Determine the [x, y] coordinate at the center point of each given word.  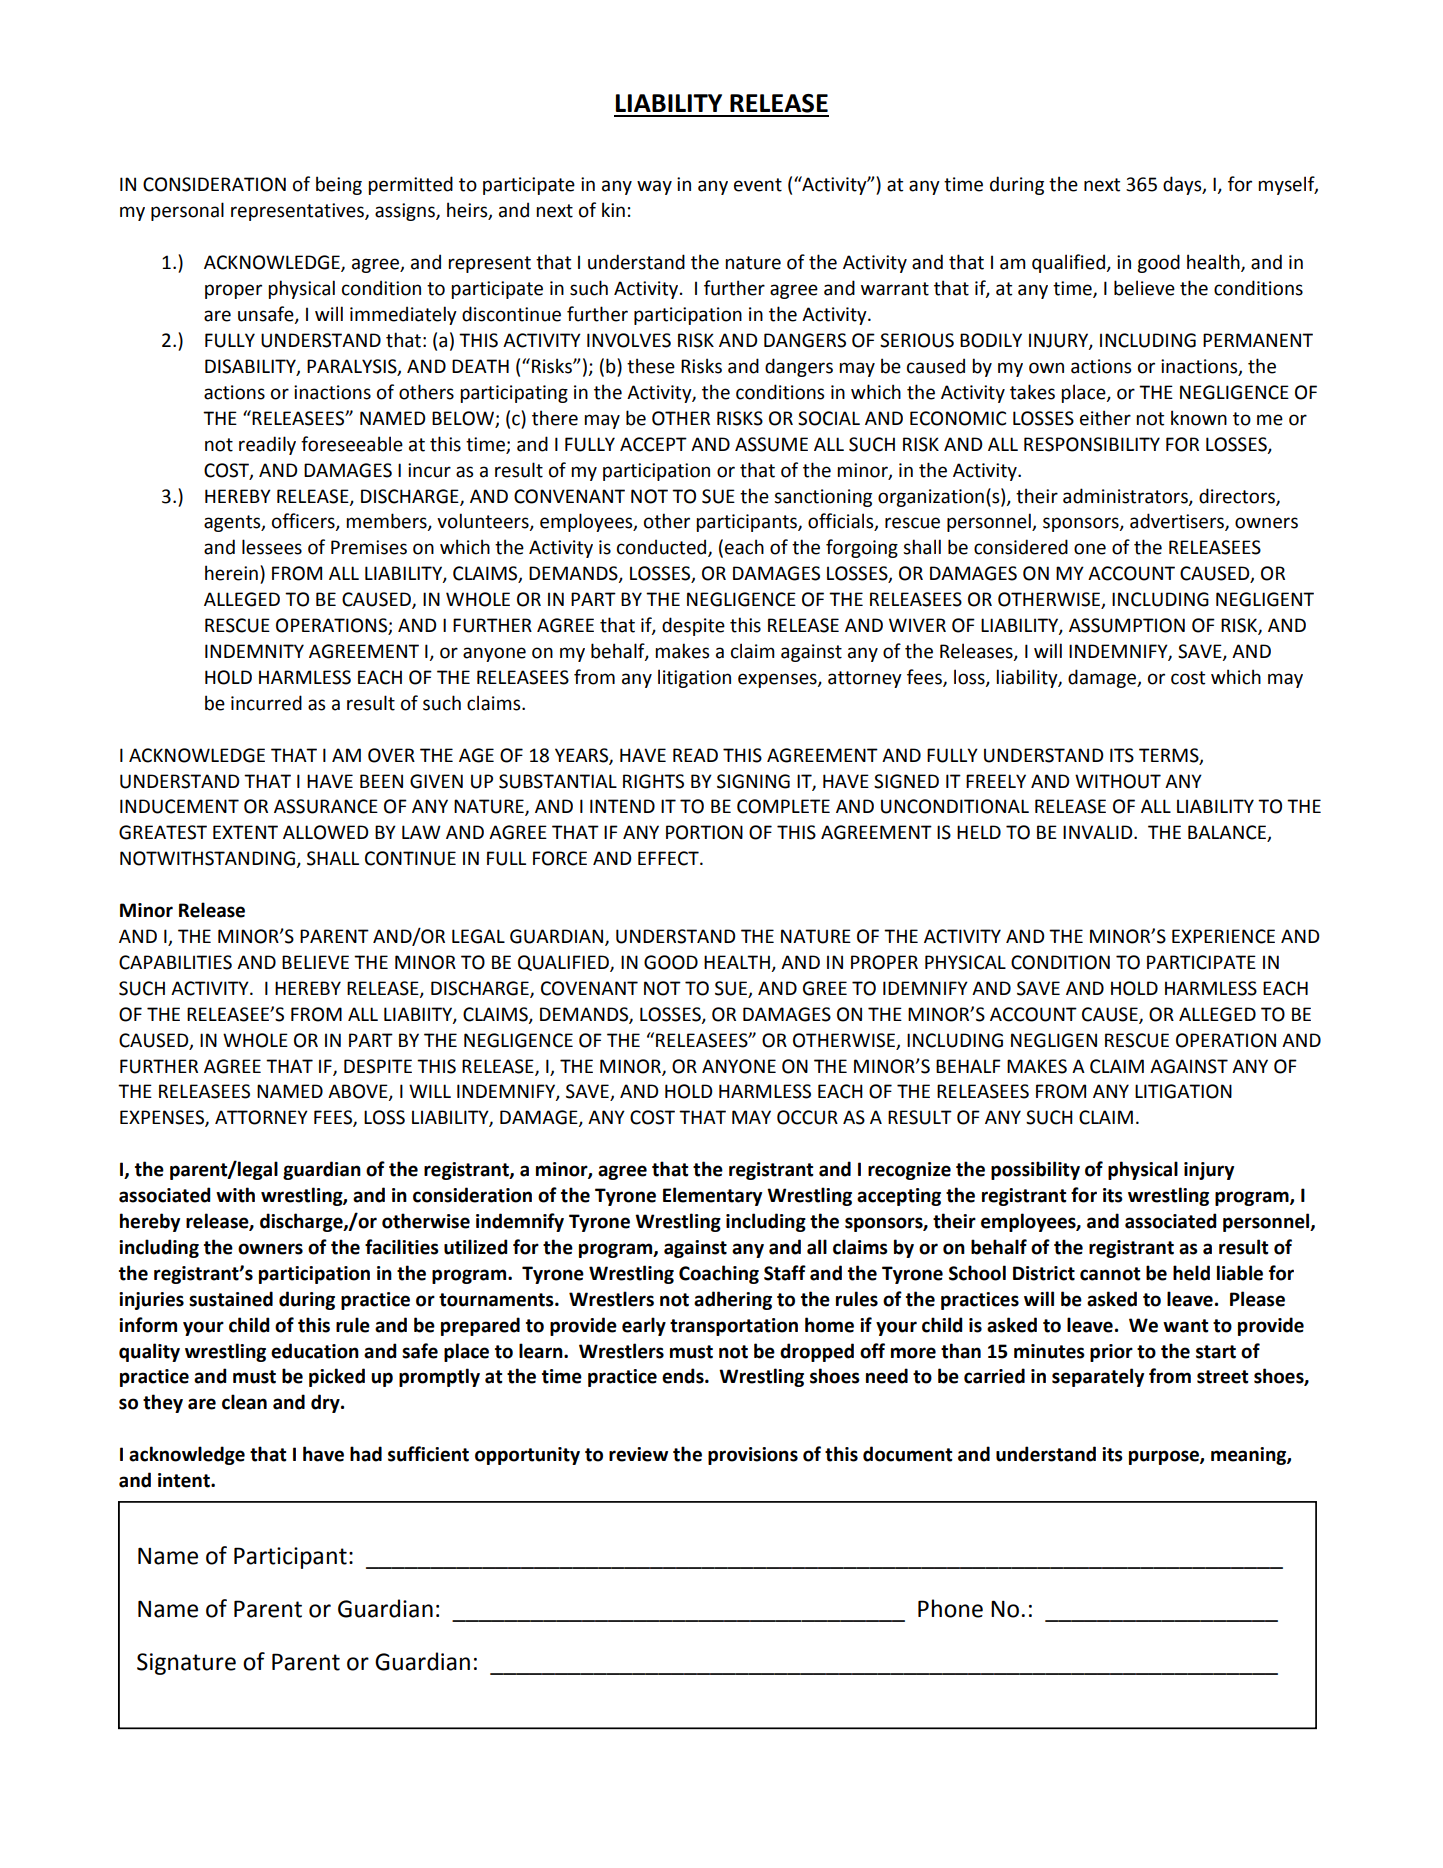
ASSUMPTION [1127, 625]
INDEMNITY [254, 651]
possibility [1035, 1170]
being [339, 185]
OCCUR [807, 1117]
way [654, 187]
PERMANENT [1258, 340]
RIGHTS [653, 781]
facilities [402, 1247]
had [366, 1454]
